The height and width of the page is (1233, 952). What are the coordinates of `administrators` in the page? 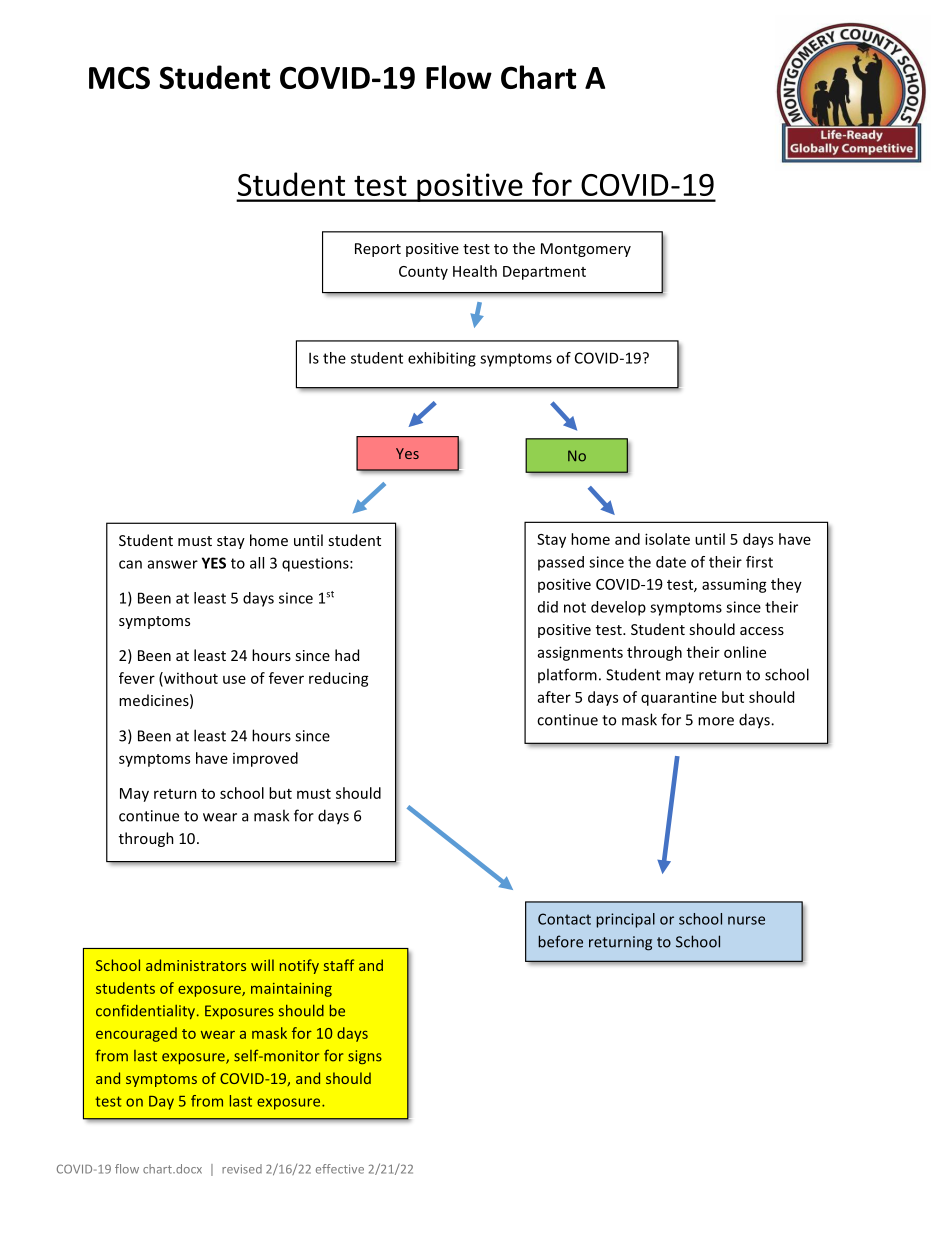 It's located at (196, 965).
